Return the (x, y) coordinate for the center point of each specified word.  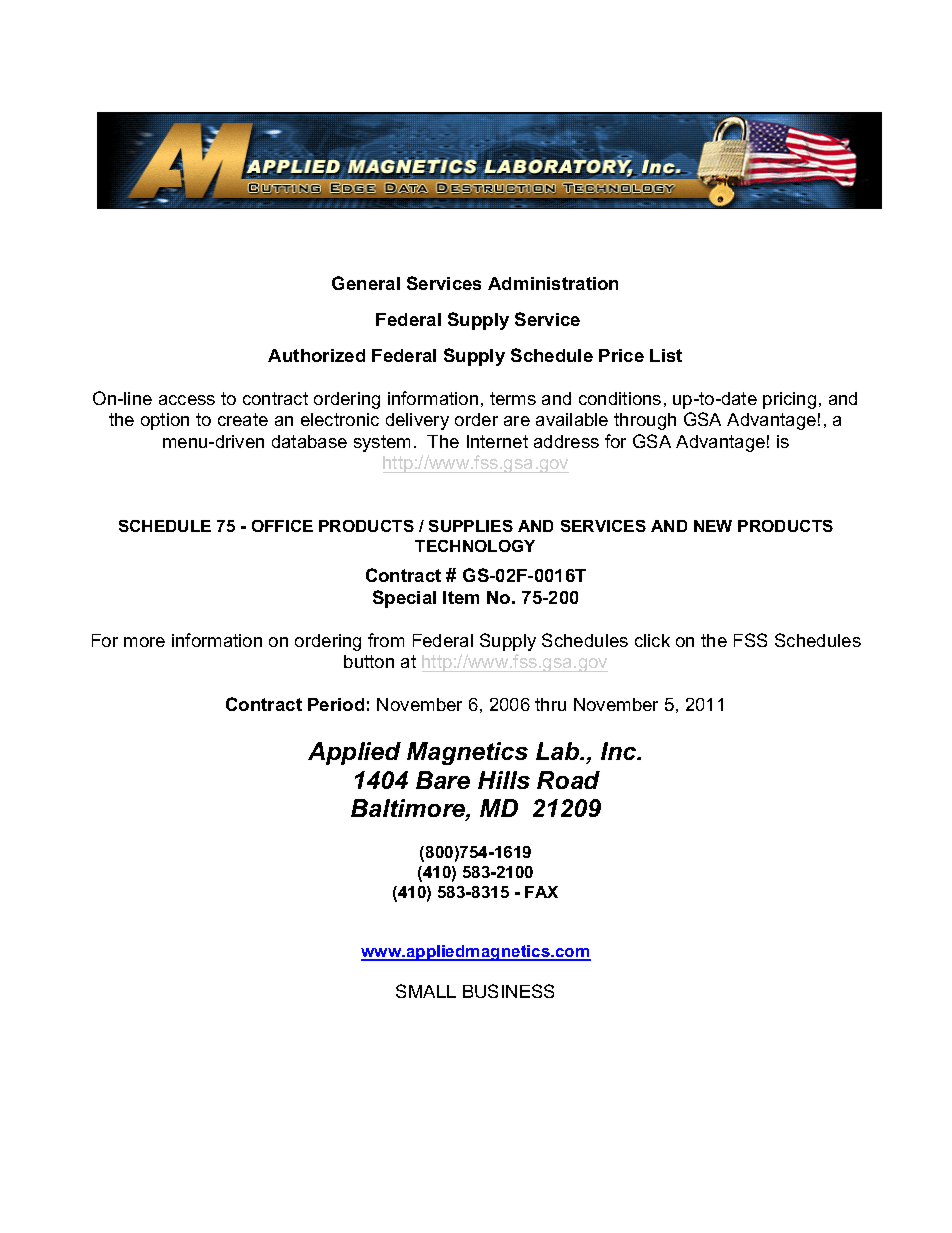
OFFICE (282, 526)
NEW (713, 526)
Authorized (316, 355)
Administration (553, 283)
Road (568, 780)
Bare (443, 780)
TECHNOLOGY (475, 546)
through (645, 421)
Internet (497, 441)
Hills (504, 780)
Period (336, 704)
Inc (620, 751)
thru (550, 704)
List (666, 355)
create (243, 419)
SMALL (426, 991)
